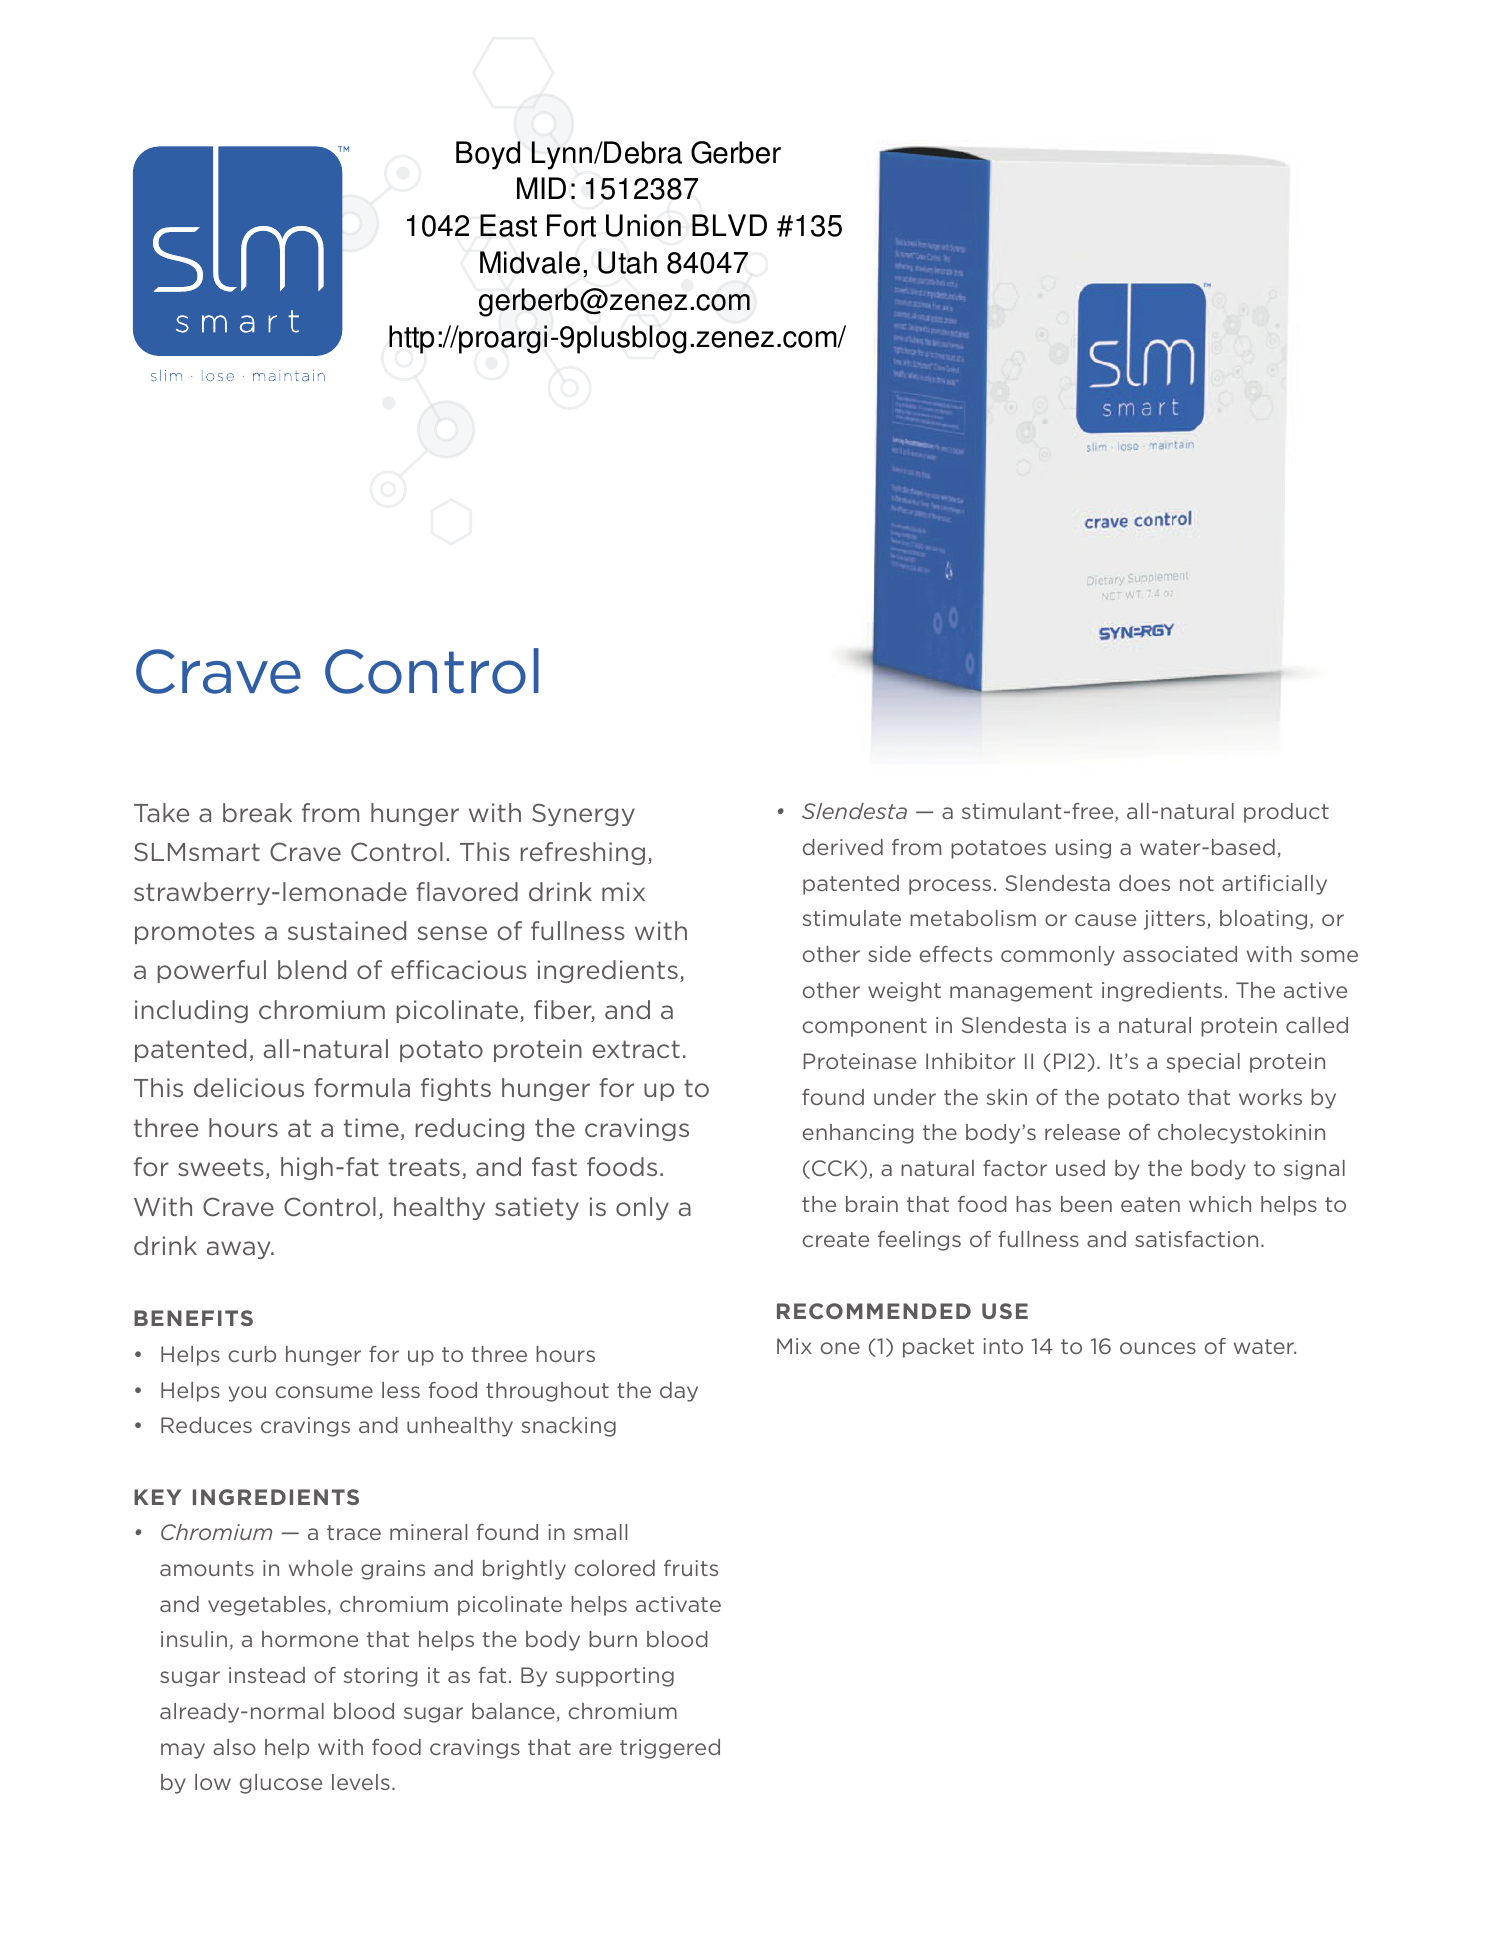 This screenshot has width=1506, height=1949. What do you see at coordinates (1286, 813) in the screenshot?
I see `product` at bounding box center [1286, 813].
